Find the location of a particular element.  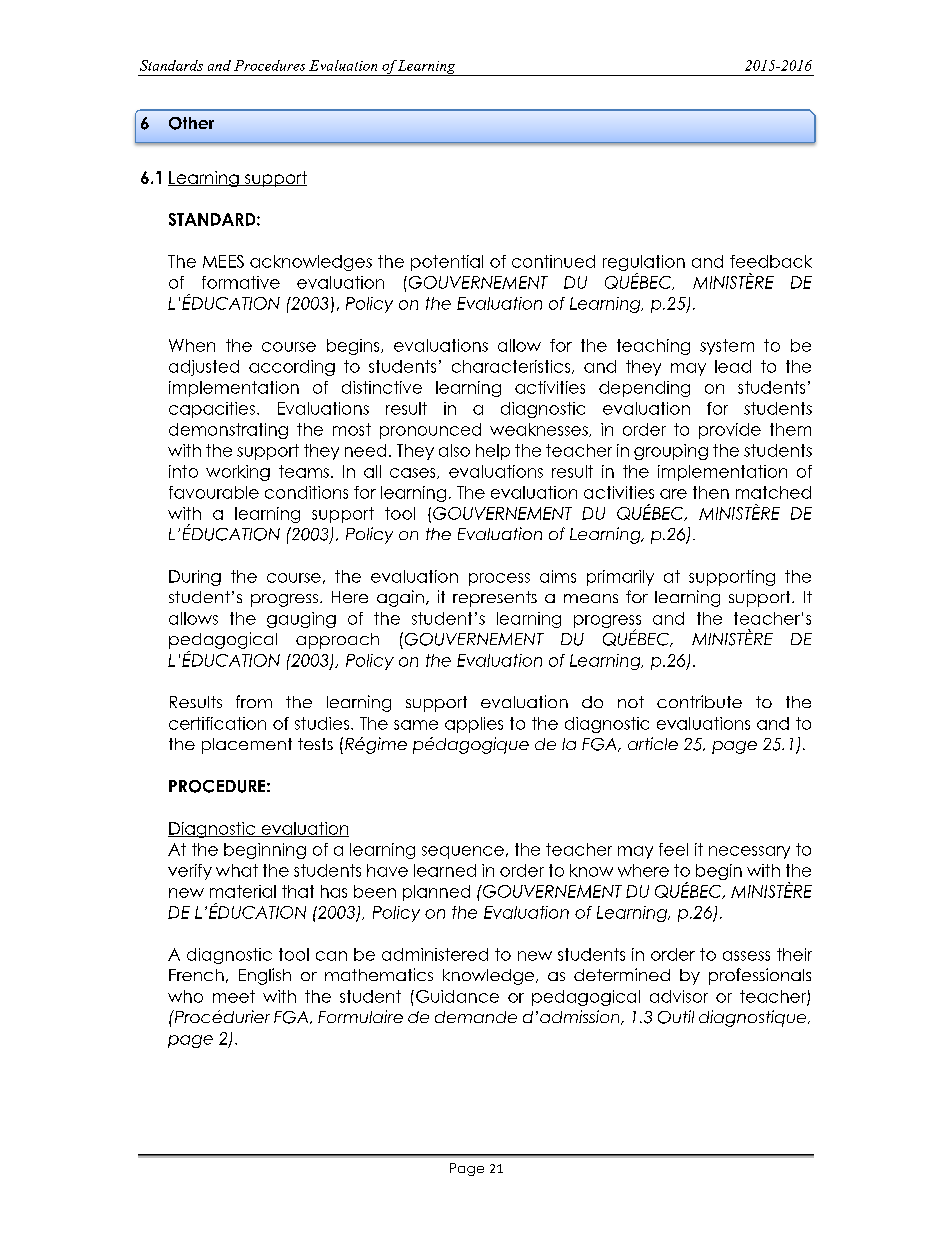

Guidance is located at coordinates (457, 996).
